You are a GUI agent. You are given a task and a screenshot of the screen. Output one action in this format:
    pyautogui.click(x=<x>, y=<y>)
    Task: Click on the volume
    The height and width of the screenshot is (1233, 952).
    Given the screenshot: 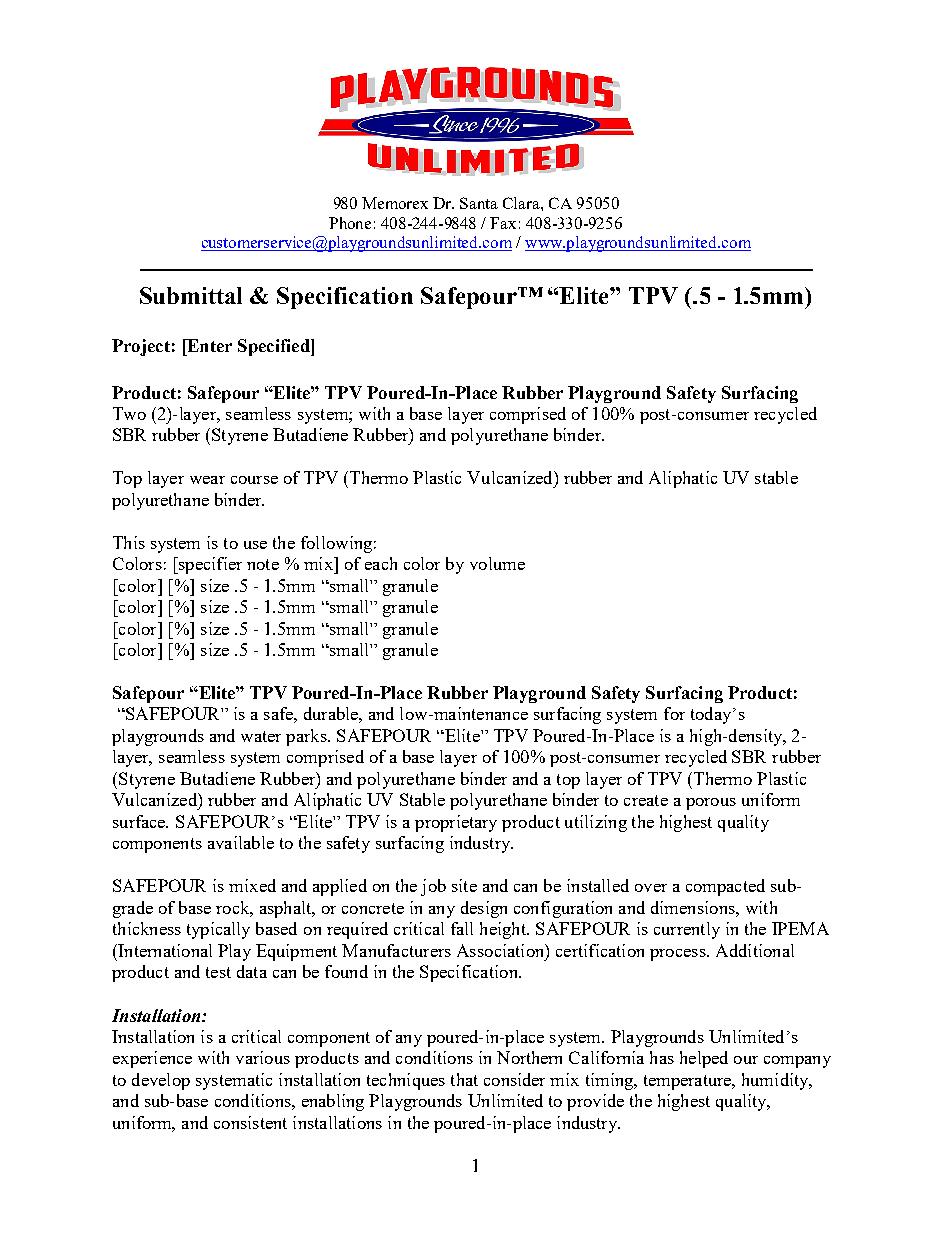 What is the action you would take?
    pyautogui.click(x=497, y=563)
